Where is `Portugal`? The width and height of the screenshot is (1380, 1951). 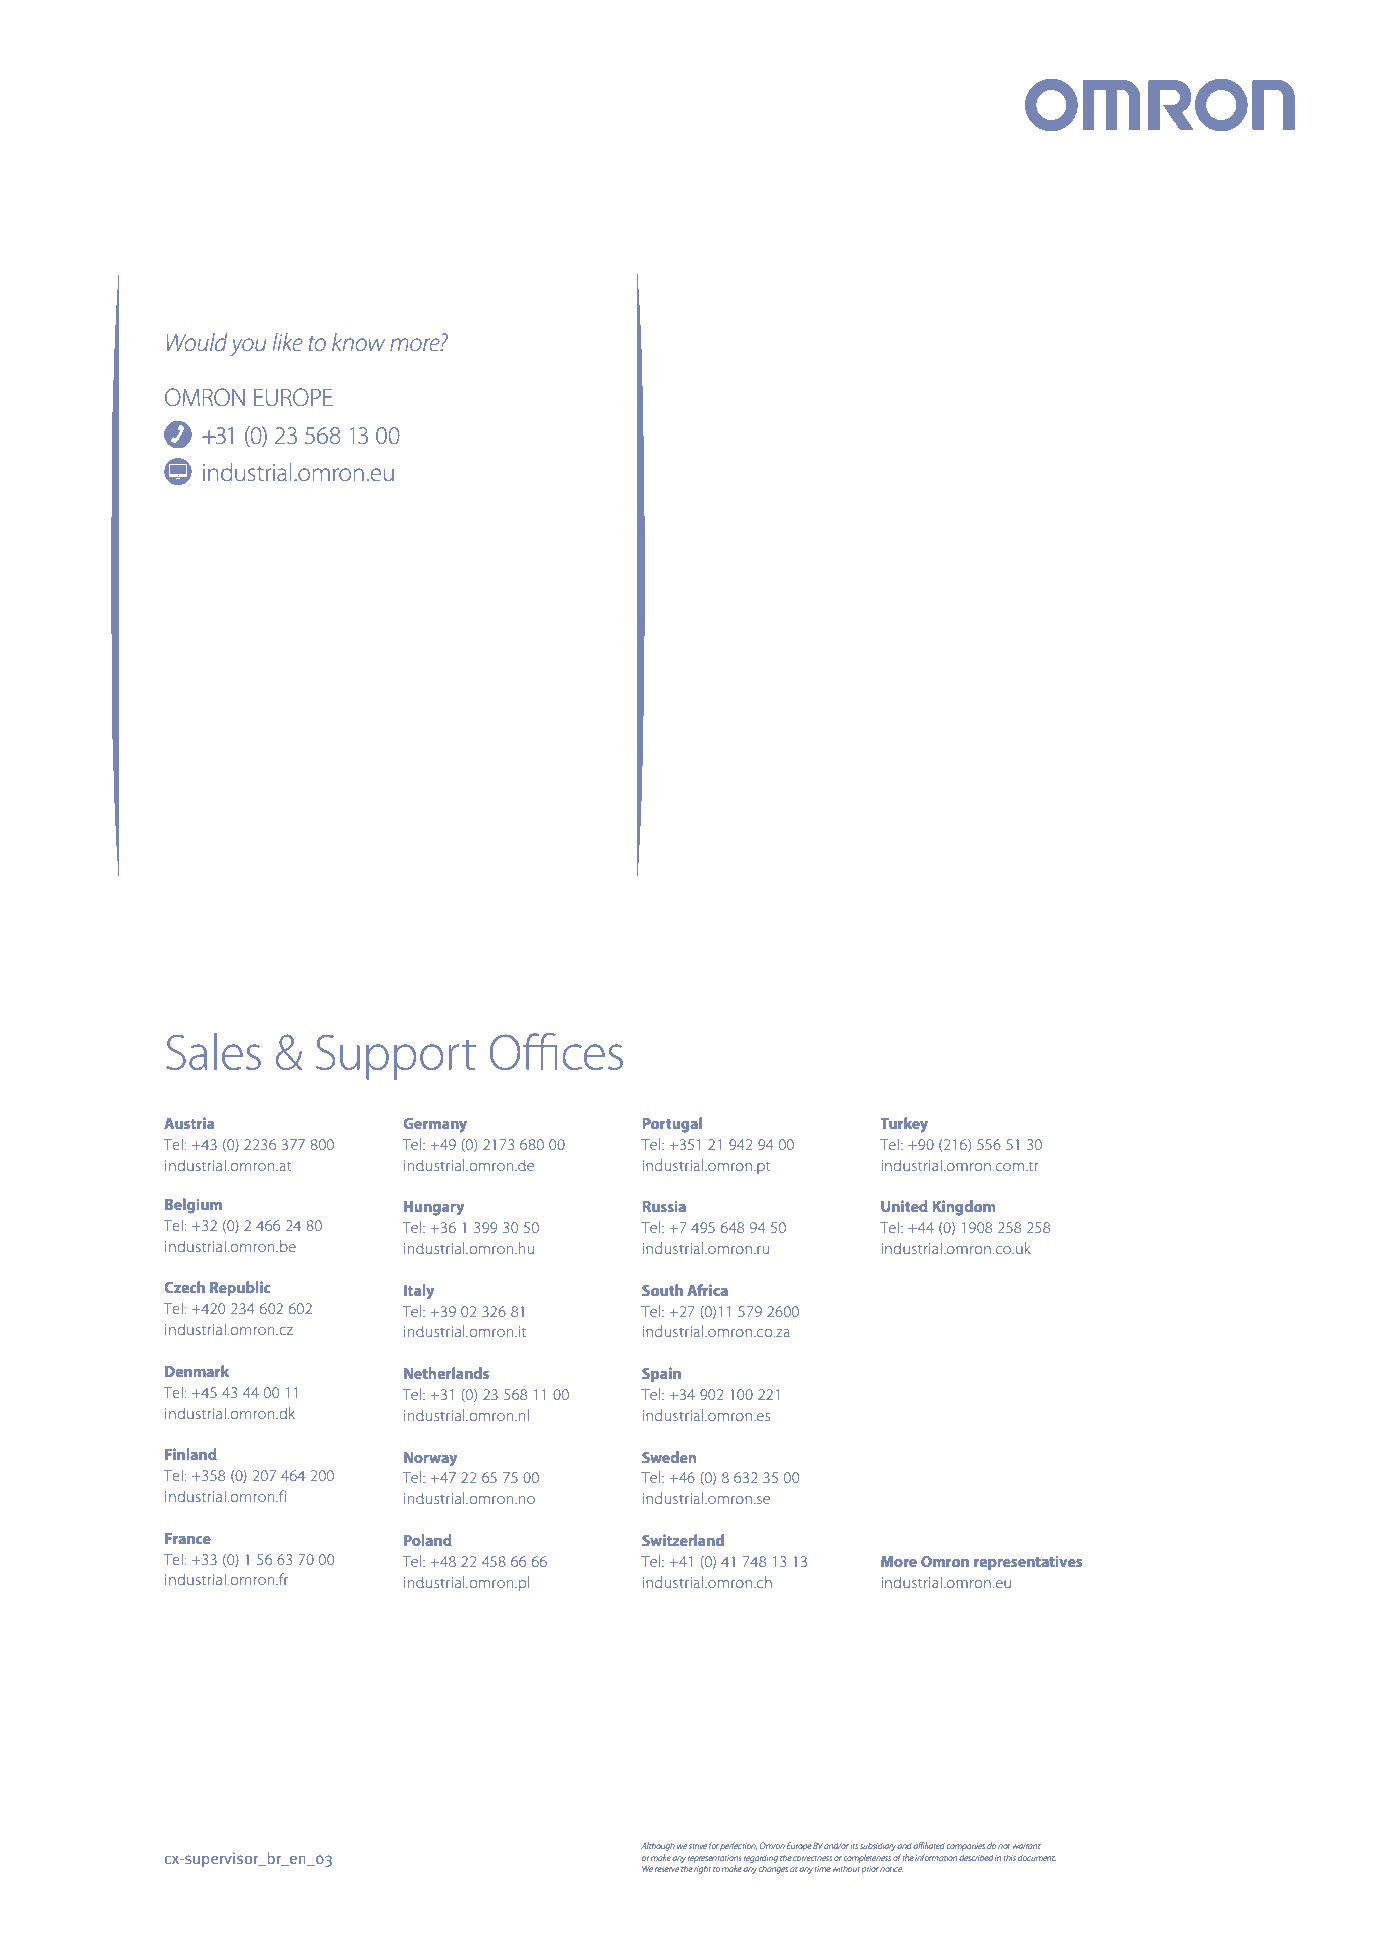
Portugal is located at coordinates (672, 1125).
